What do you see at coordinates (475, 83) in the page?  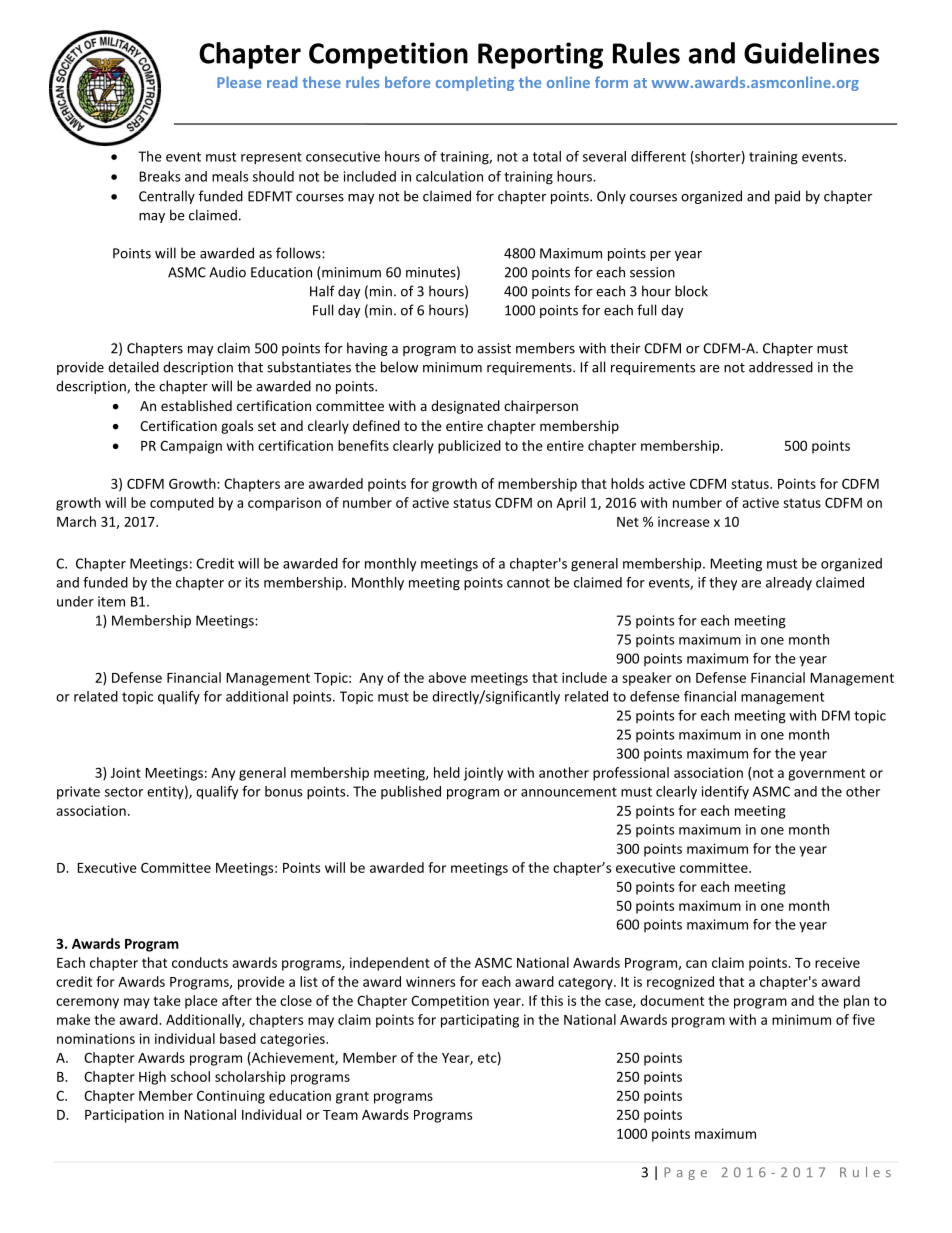 I see `completing` at bounding box center [475, 83].
